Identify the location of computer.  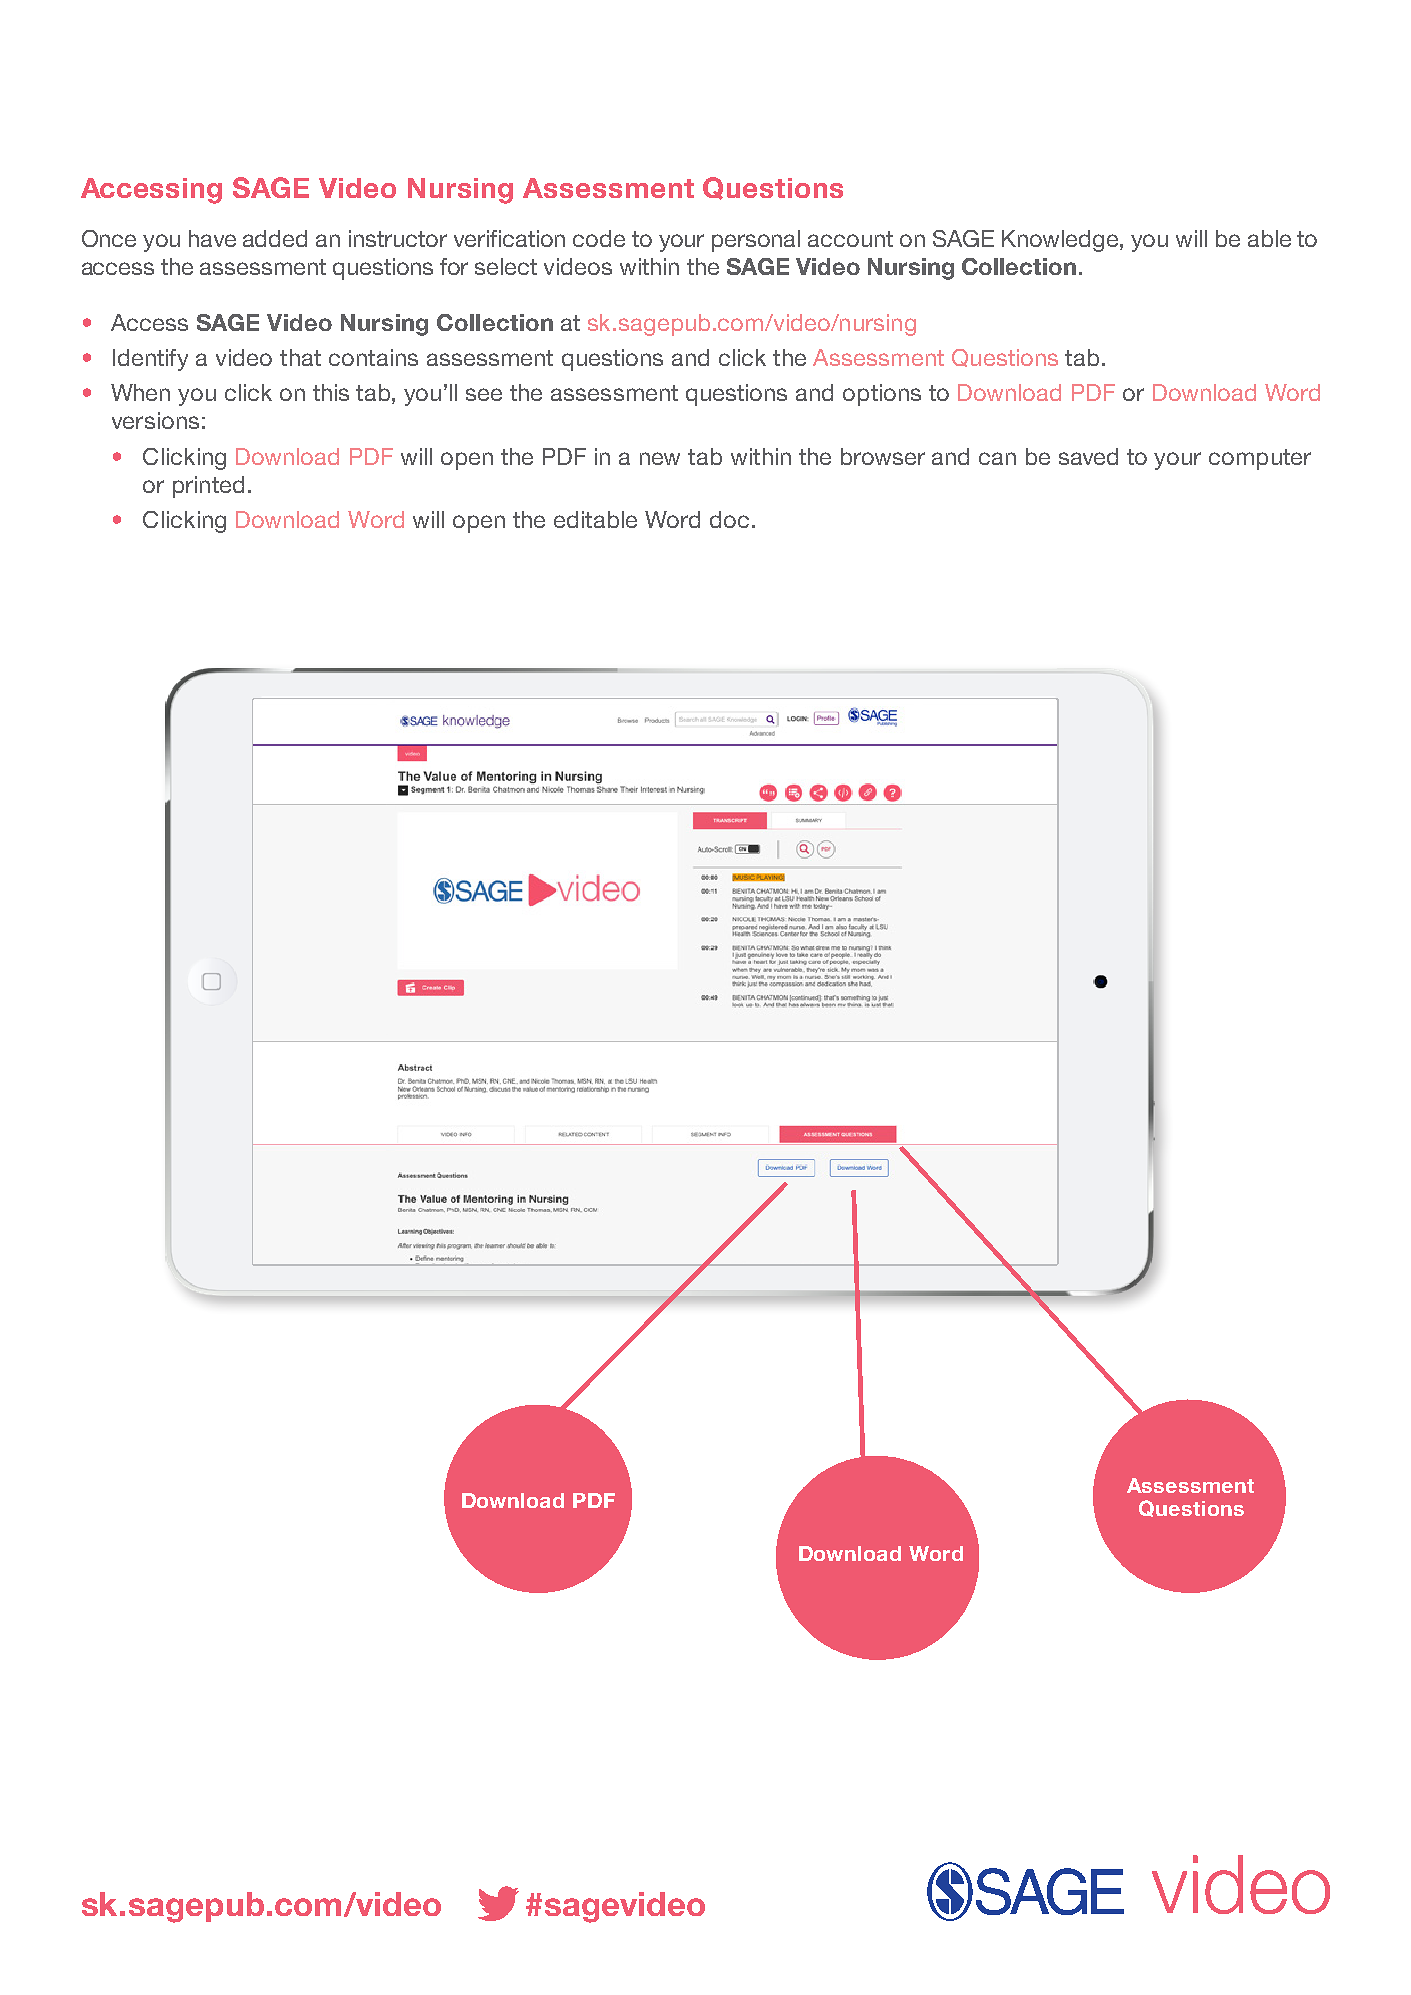
(1260, 459).
